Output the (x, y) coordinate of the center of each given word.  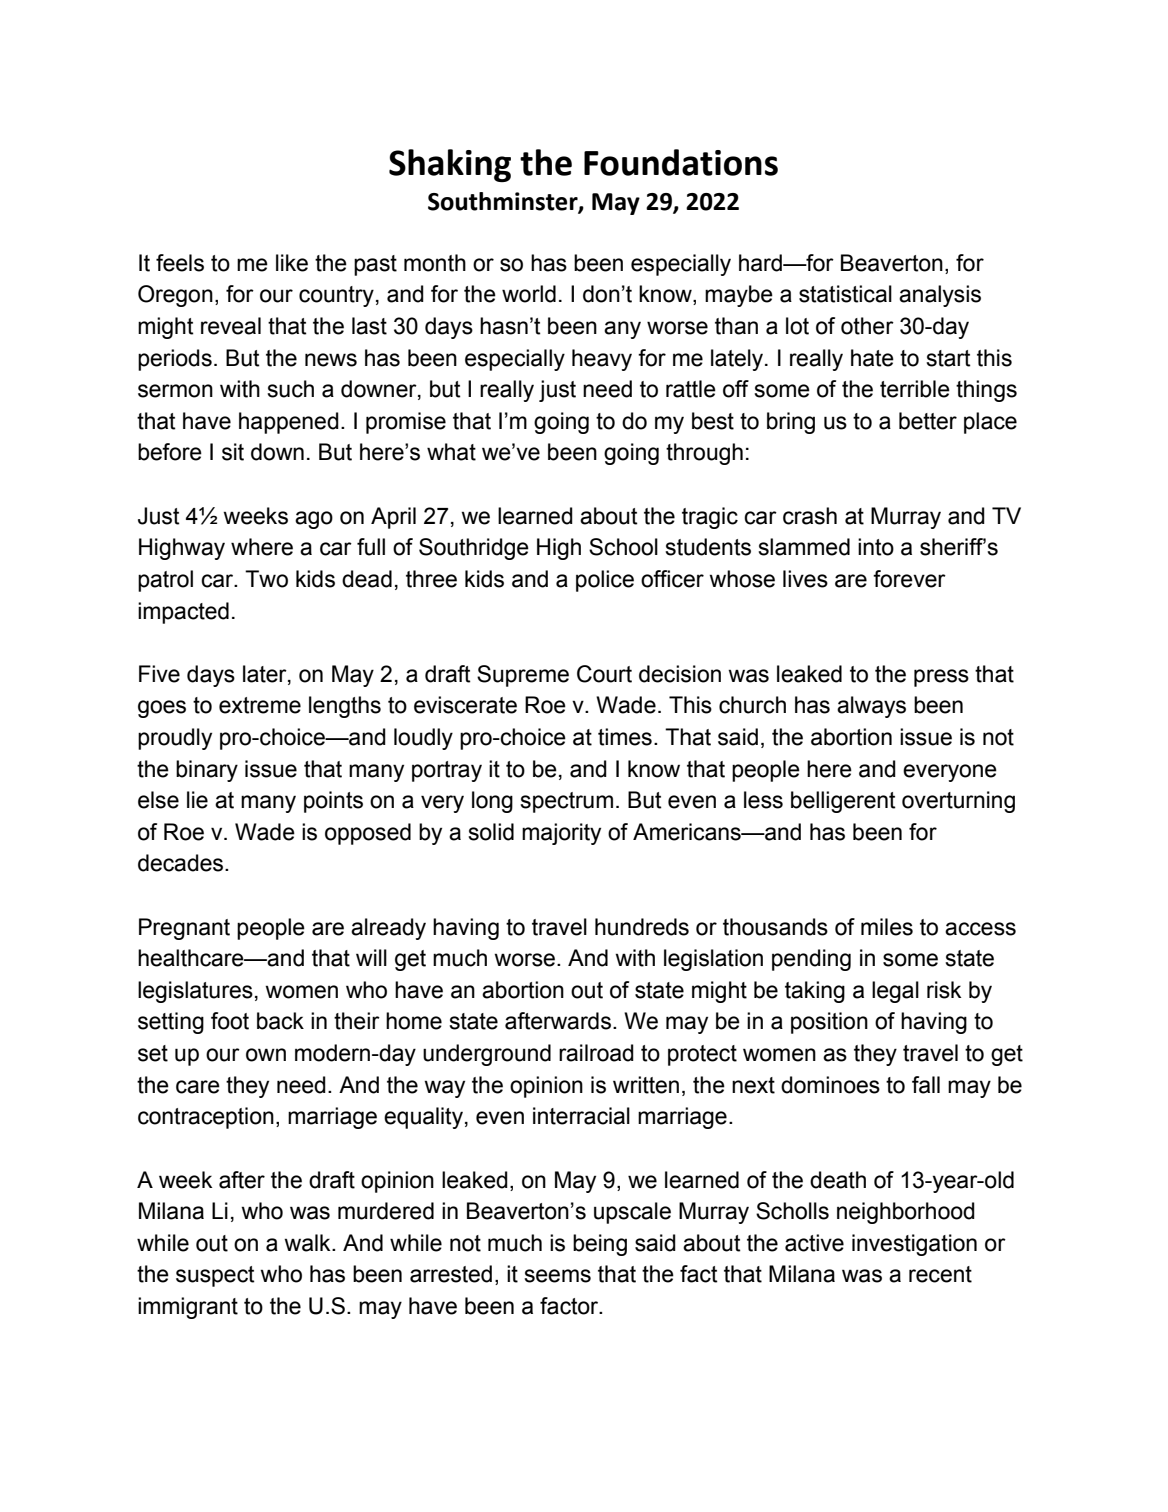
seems (557, 1276)
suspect (215, 1276)
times (625, 737)
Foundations (681, 162)
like (292, 263)
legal (895, 992)
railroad (596, 1053)
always (871, 707)
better (928, 421)
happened (289, 423)
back (280, 1021)
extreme (260, 705)
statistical (845, 294)
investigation (914, 1245)
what (451, 452)
